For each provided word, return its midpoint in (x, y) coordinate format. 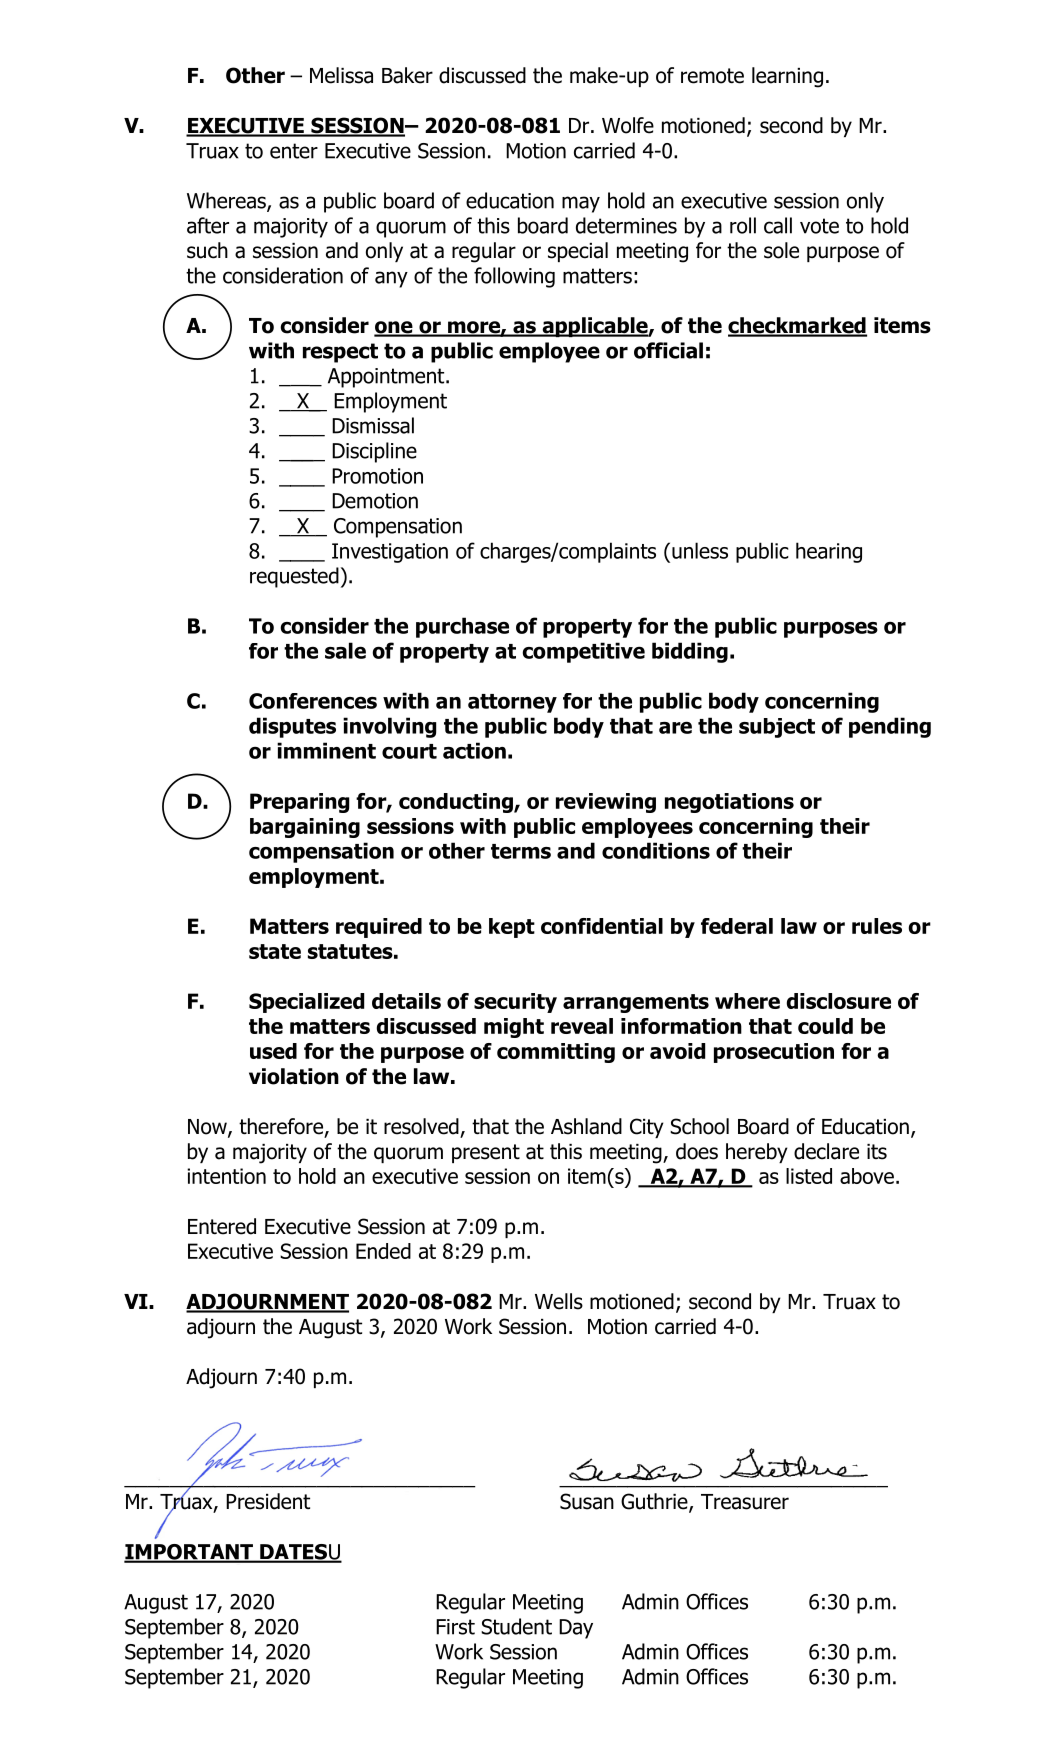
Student (516, 1626)
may (581, 204)
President (268, 1501)
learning (787, 77)
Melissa (341, 75)
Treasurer (745, 1502)
